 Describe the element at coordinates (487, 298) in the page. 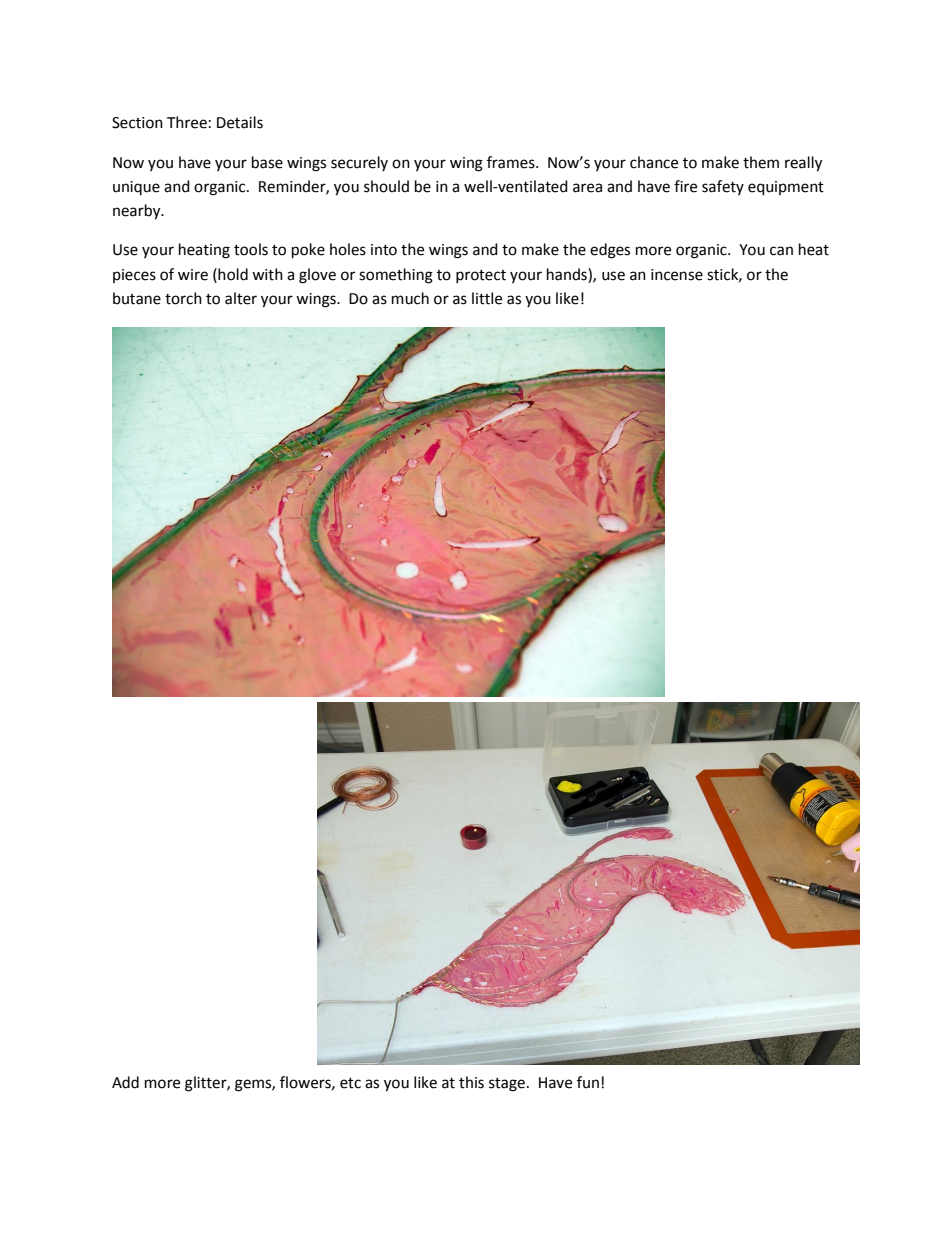

I see `little` at that location.
